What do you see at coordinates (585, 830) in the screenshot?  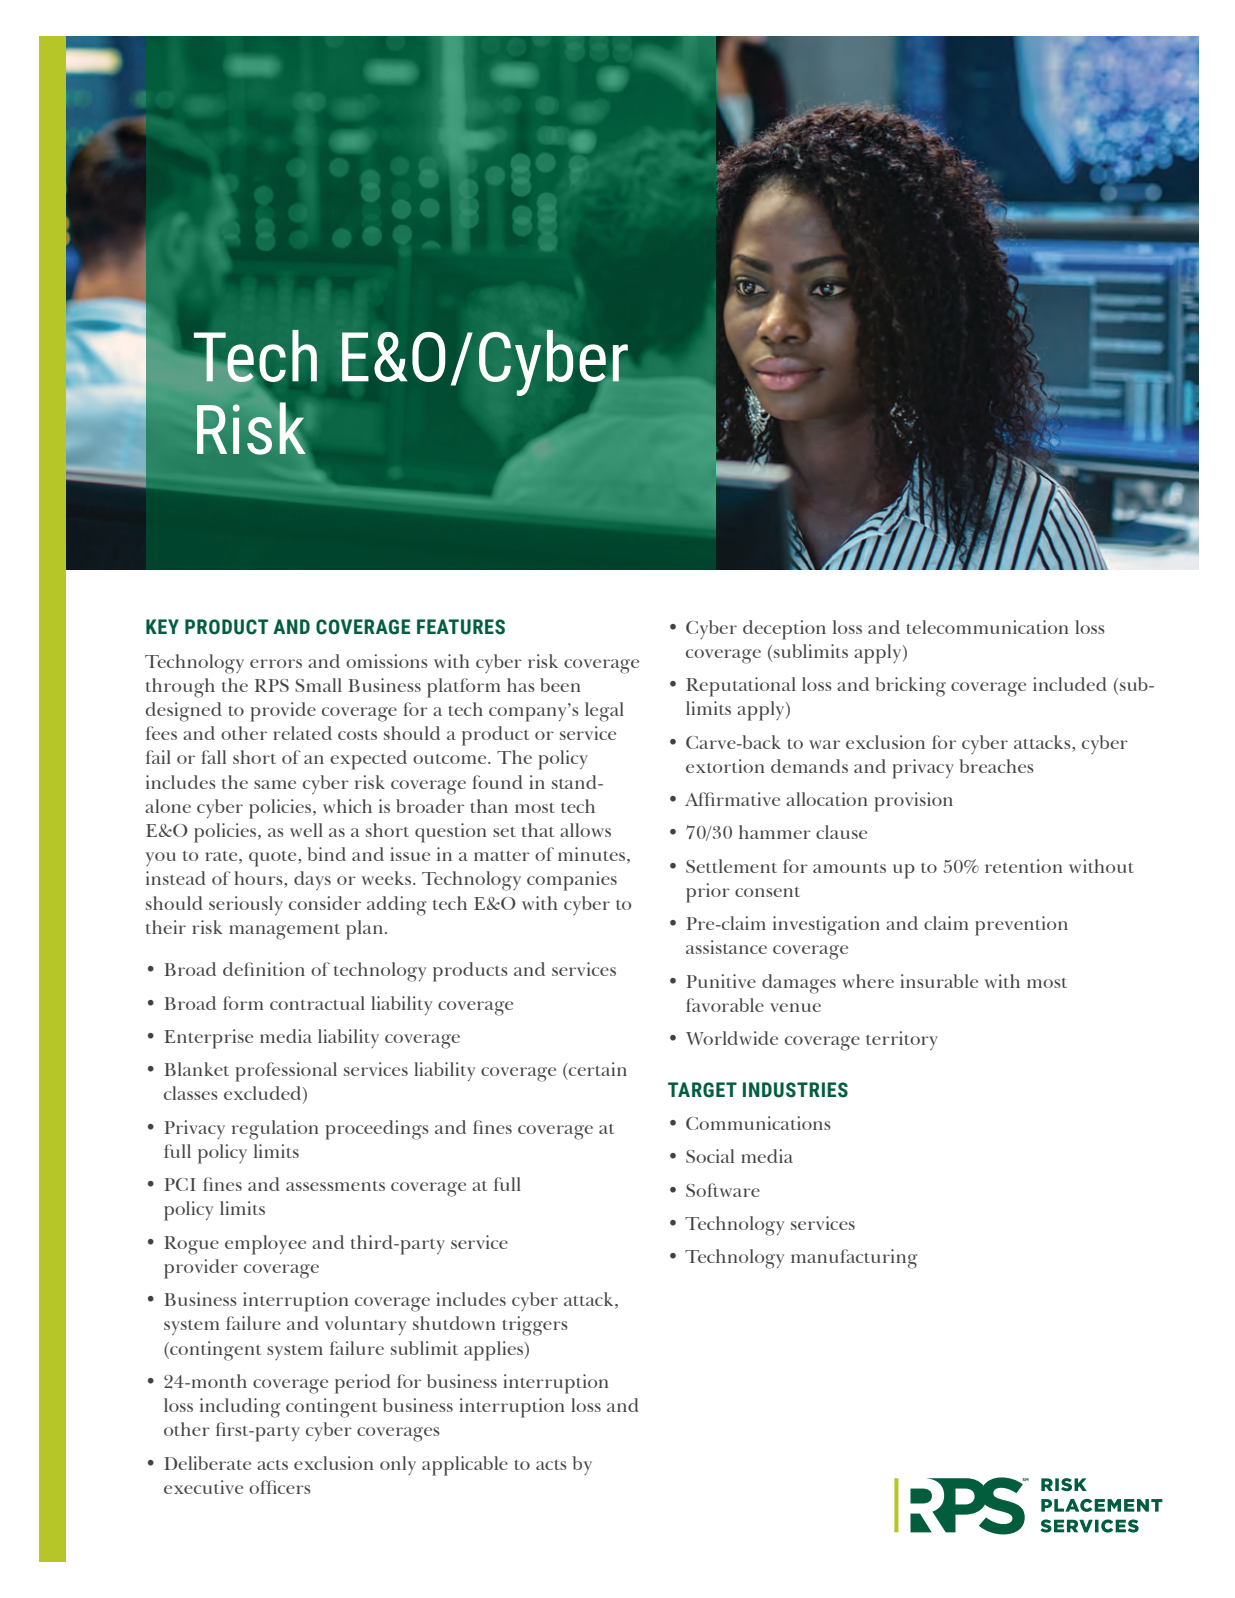 I see `allows` at bounding box center [585, 830].
